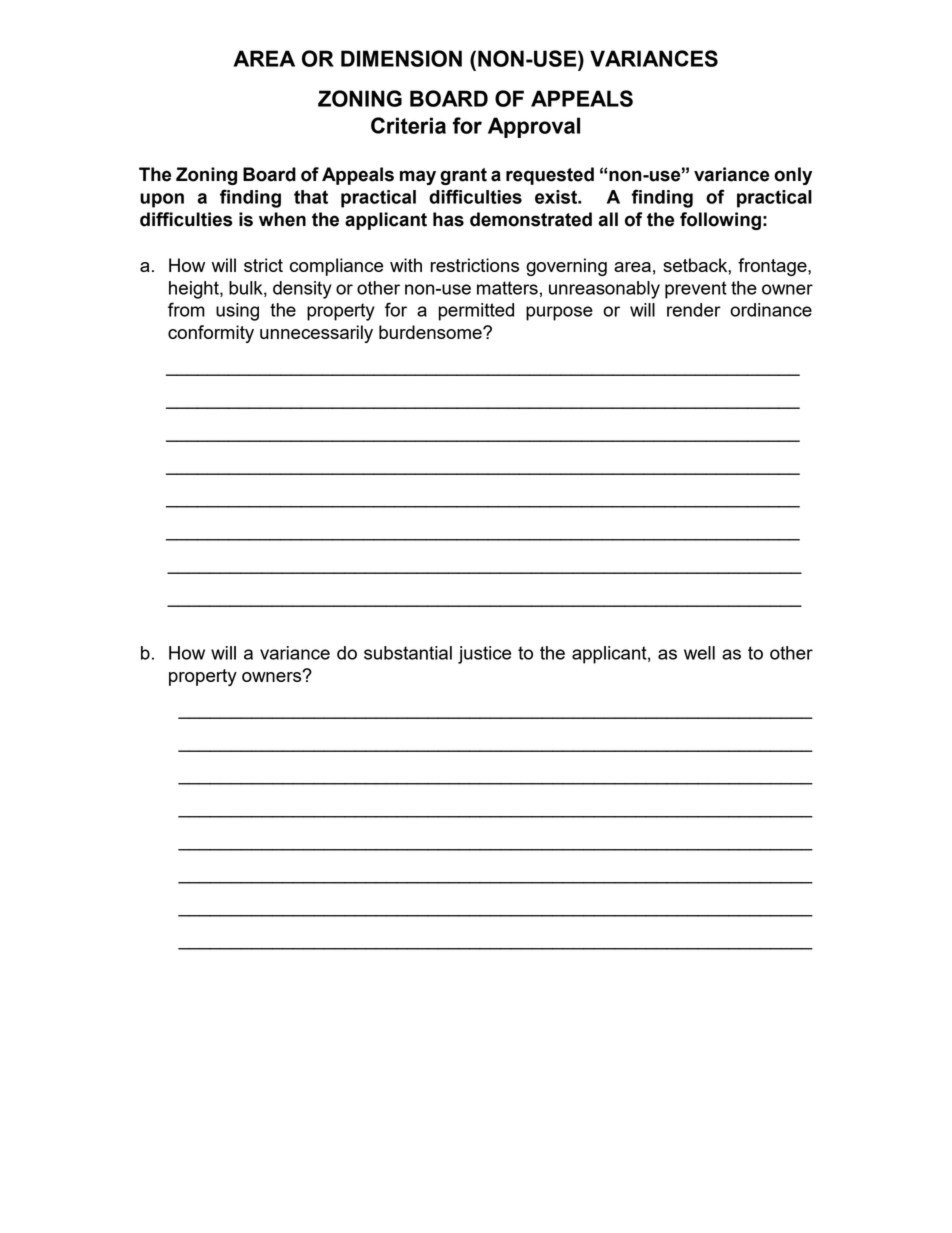 Image resolution: width=952 pixels, height=1233 pixels. I want to click on only, so click(793, 176).
